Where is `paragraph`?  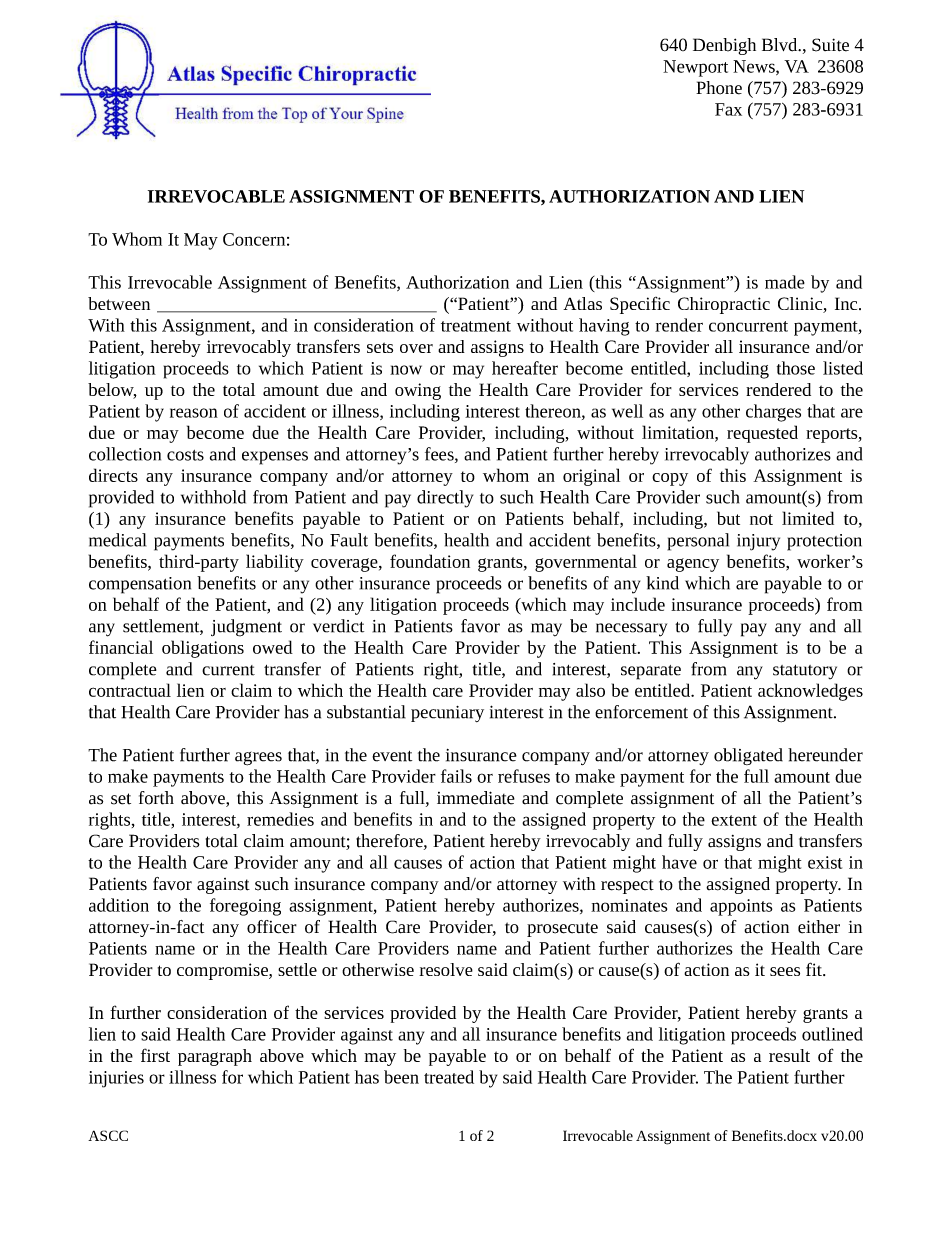
paragraph is located at coordinates (215, 1057).
